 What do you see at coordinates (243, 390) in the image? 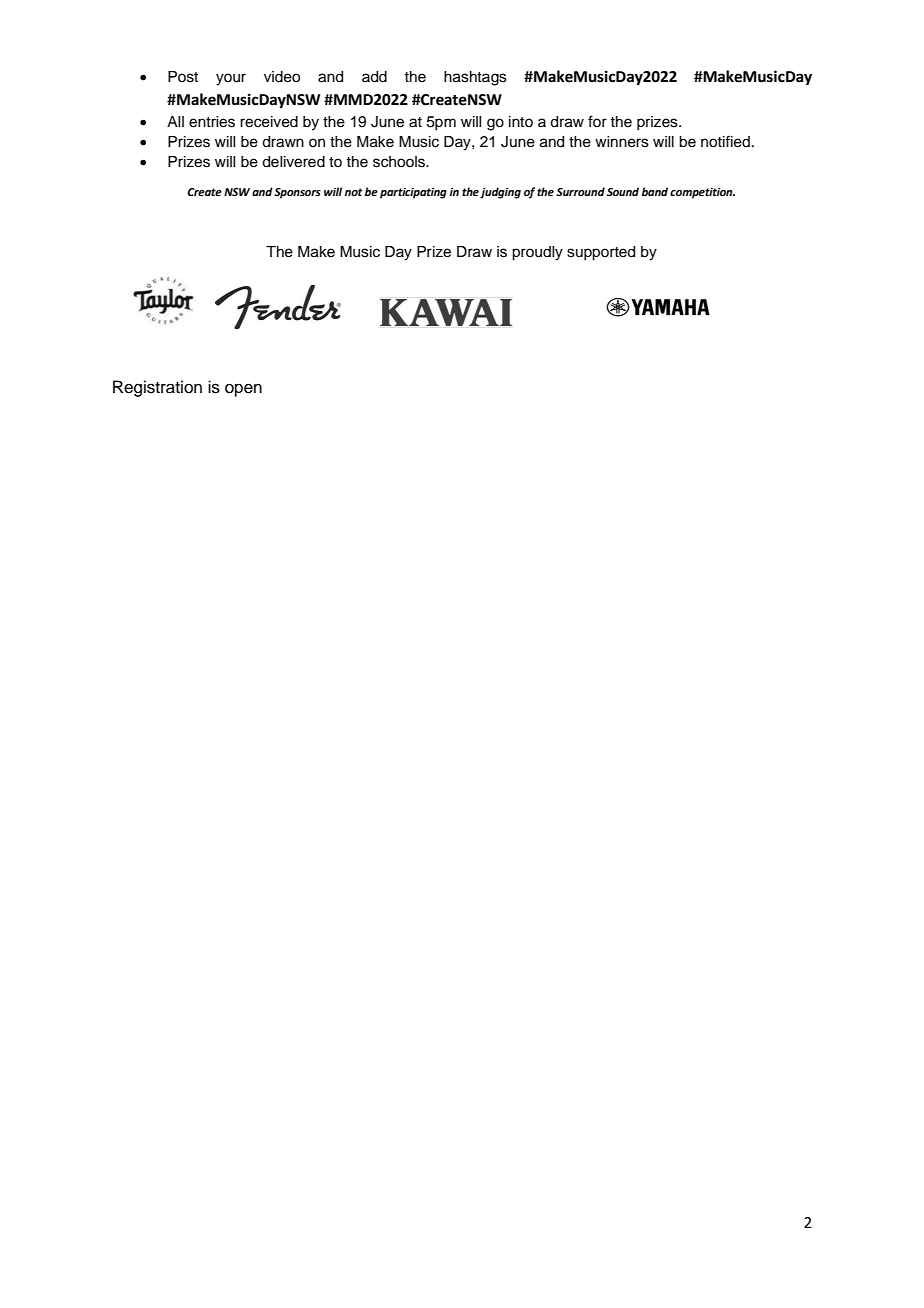
I see `open` at bounding box center [243, 390].
